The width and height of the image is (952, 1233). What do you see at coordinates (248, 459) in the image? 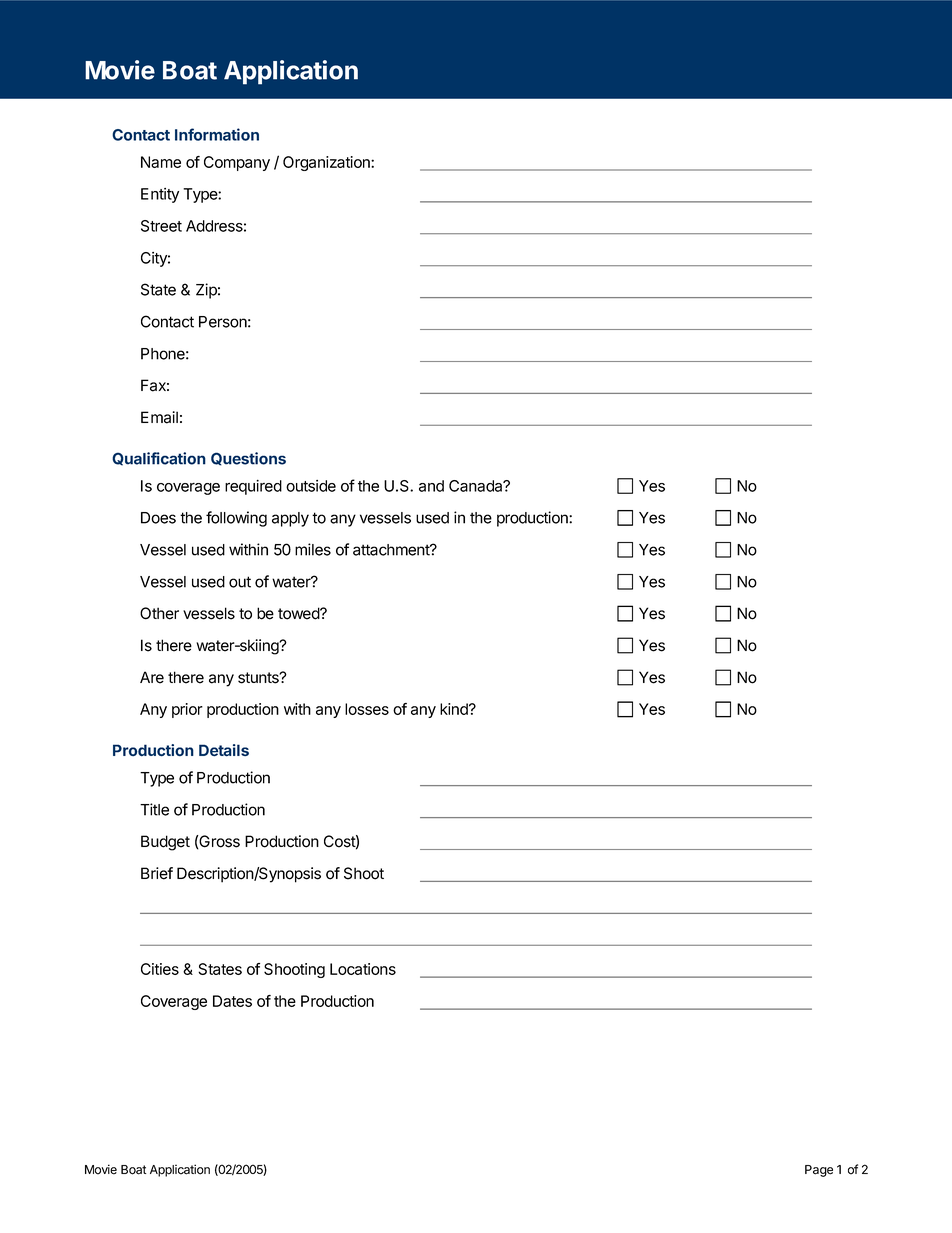
I see `Questions` at bounding box center [248, 459].
